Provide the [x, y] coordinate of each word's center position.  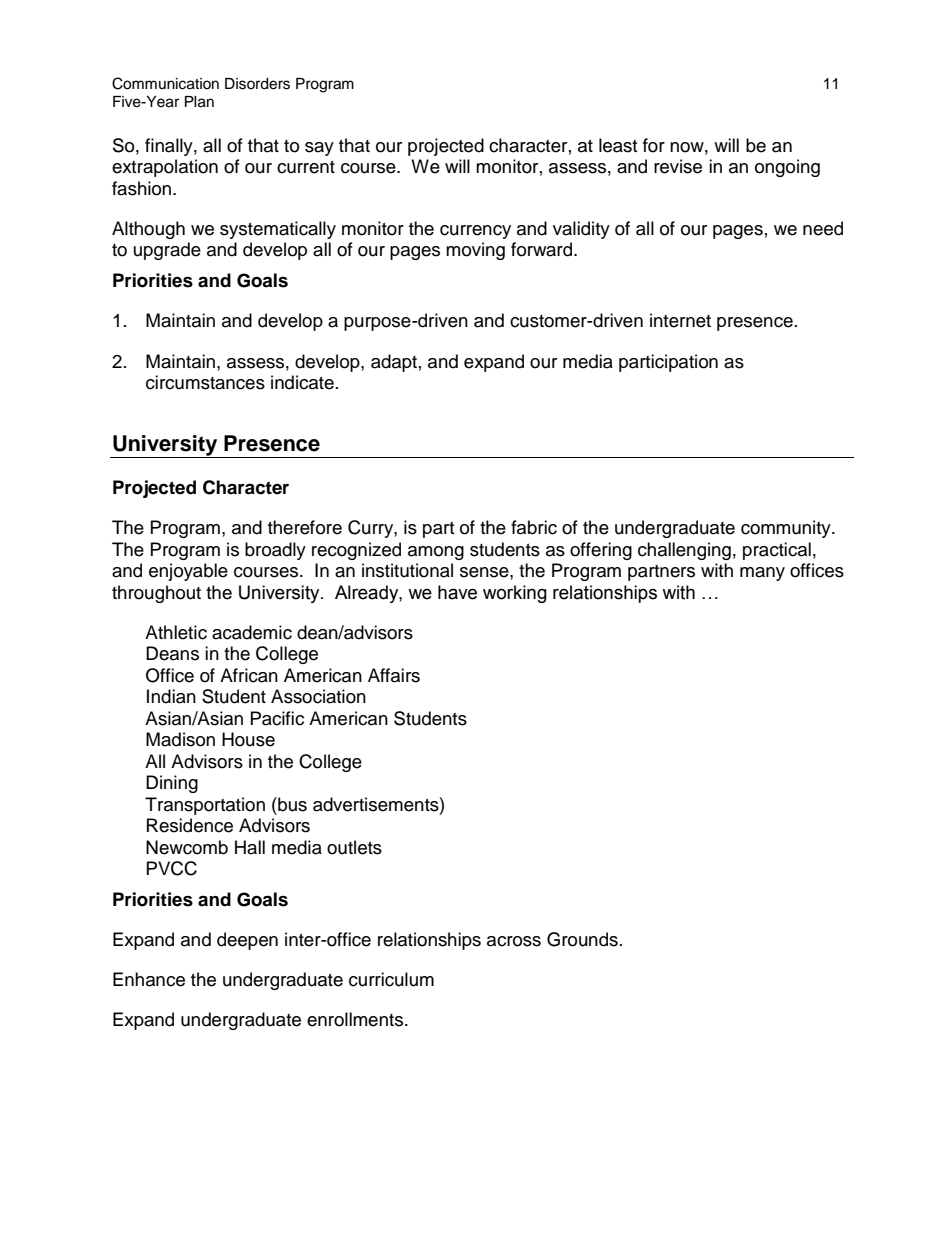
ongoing [787, 168]
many [762, 574]
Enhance [149, 979]
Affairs [394, 675]
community [787, 529]
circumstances [205, 382]
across [514, 941]
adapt [394, 363]
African [249, 675]
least [618, 145]
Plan [199, 102]
